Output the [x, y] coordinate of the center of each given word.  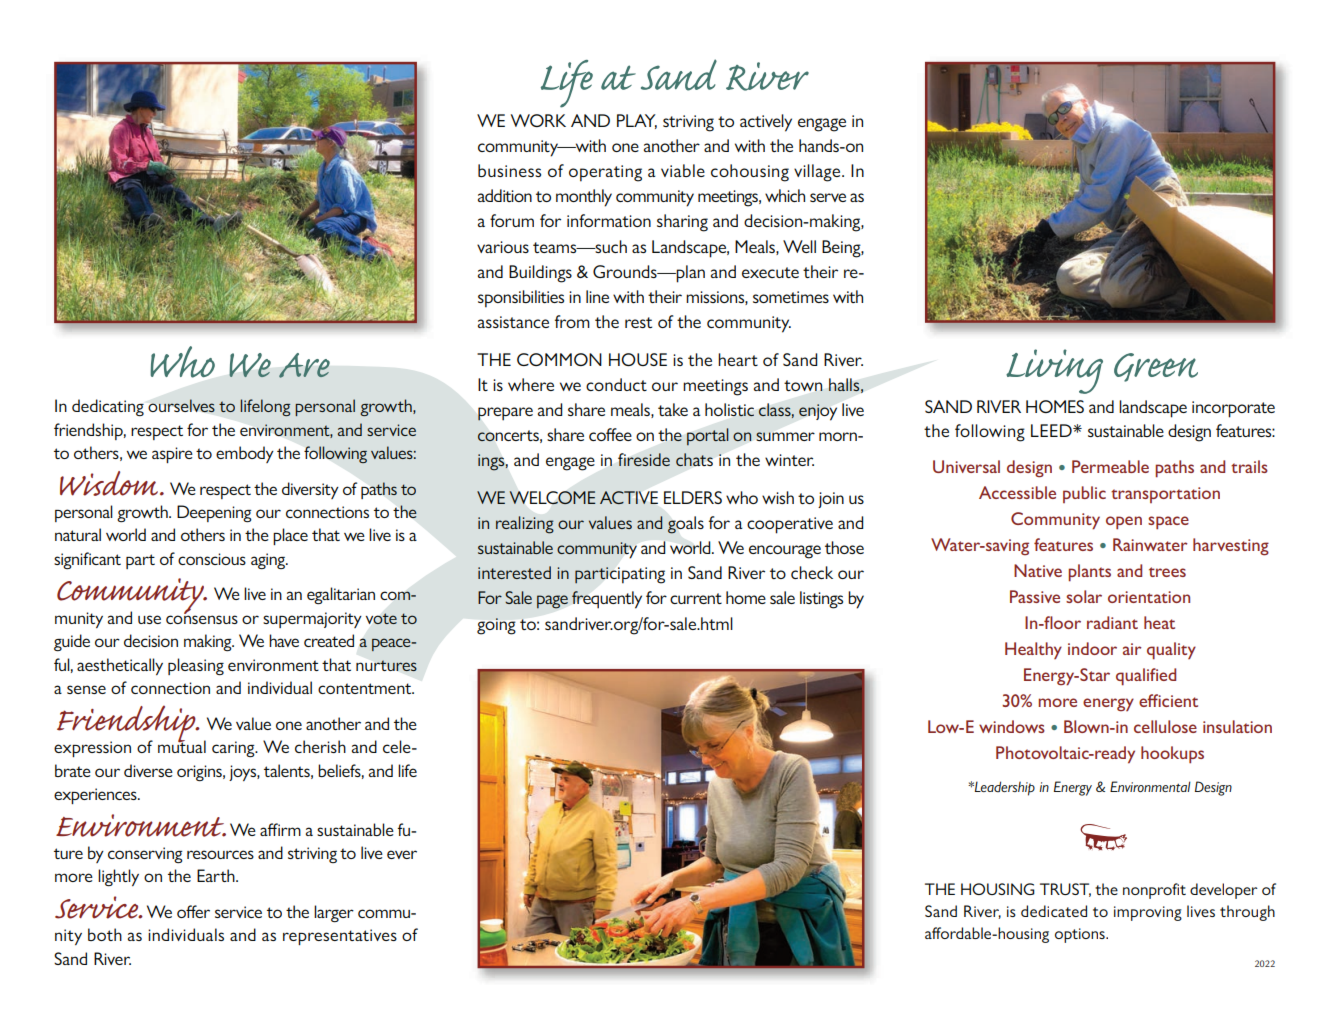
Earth [217, 875]
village [818, 173]
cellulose [1165, 726]
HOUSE [638, 359]
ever [402, 854]
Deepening [214, 513]
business [509, 170]
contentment [366, 688]
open [1124, 523]
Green [1156, 367]
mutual [182, 745]
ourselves [181, 406]
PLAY [637, 121]
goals [685, 525]
